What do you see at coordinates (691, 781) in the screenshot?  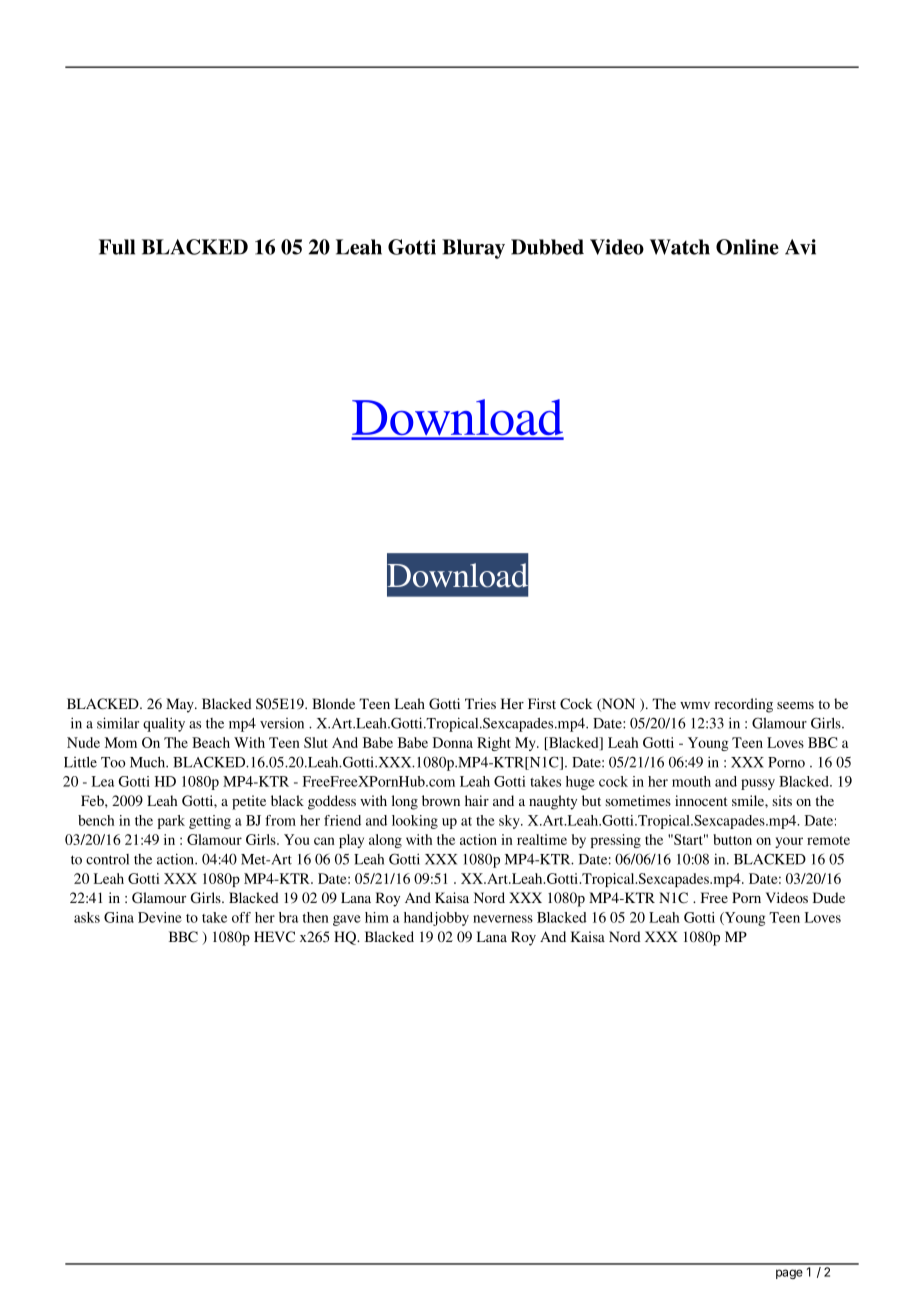 I see `mouth` at bounding box center [691, 781].
